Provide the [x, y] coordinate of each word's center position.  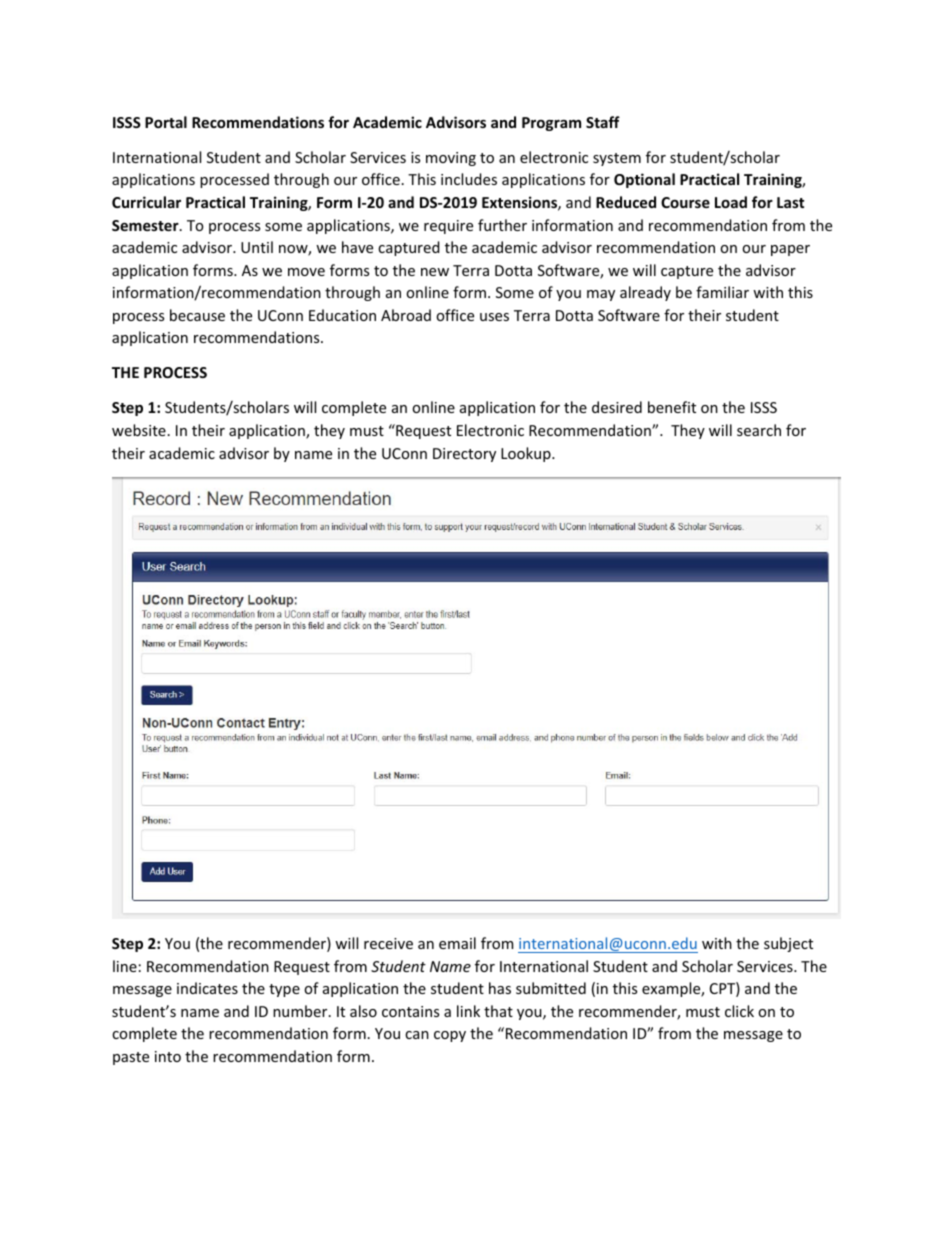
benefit [672, 407]
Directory [464, 455]
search [759, 430]
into [168, 1056]
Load [731, 202]
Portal [166, 122]
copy [450, 1036]
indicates [207, 988]
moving [451, 159]
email [457, 943]
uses [494, 317]
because [197, 315]
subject [788, 944]
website [139, 430]
